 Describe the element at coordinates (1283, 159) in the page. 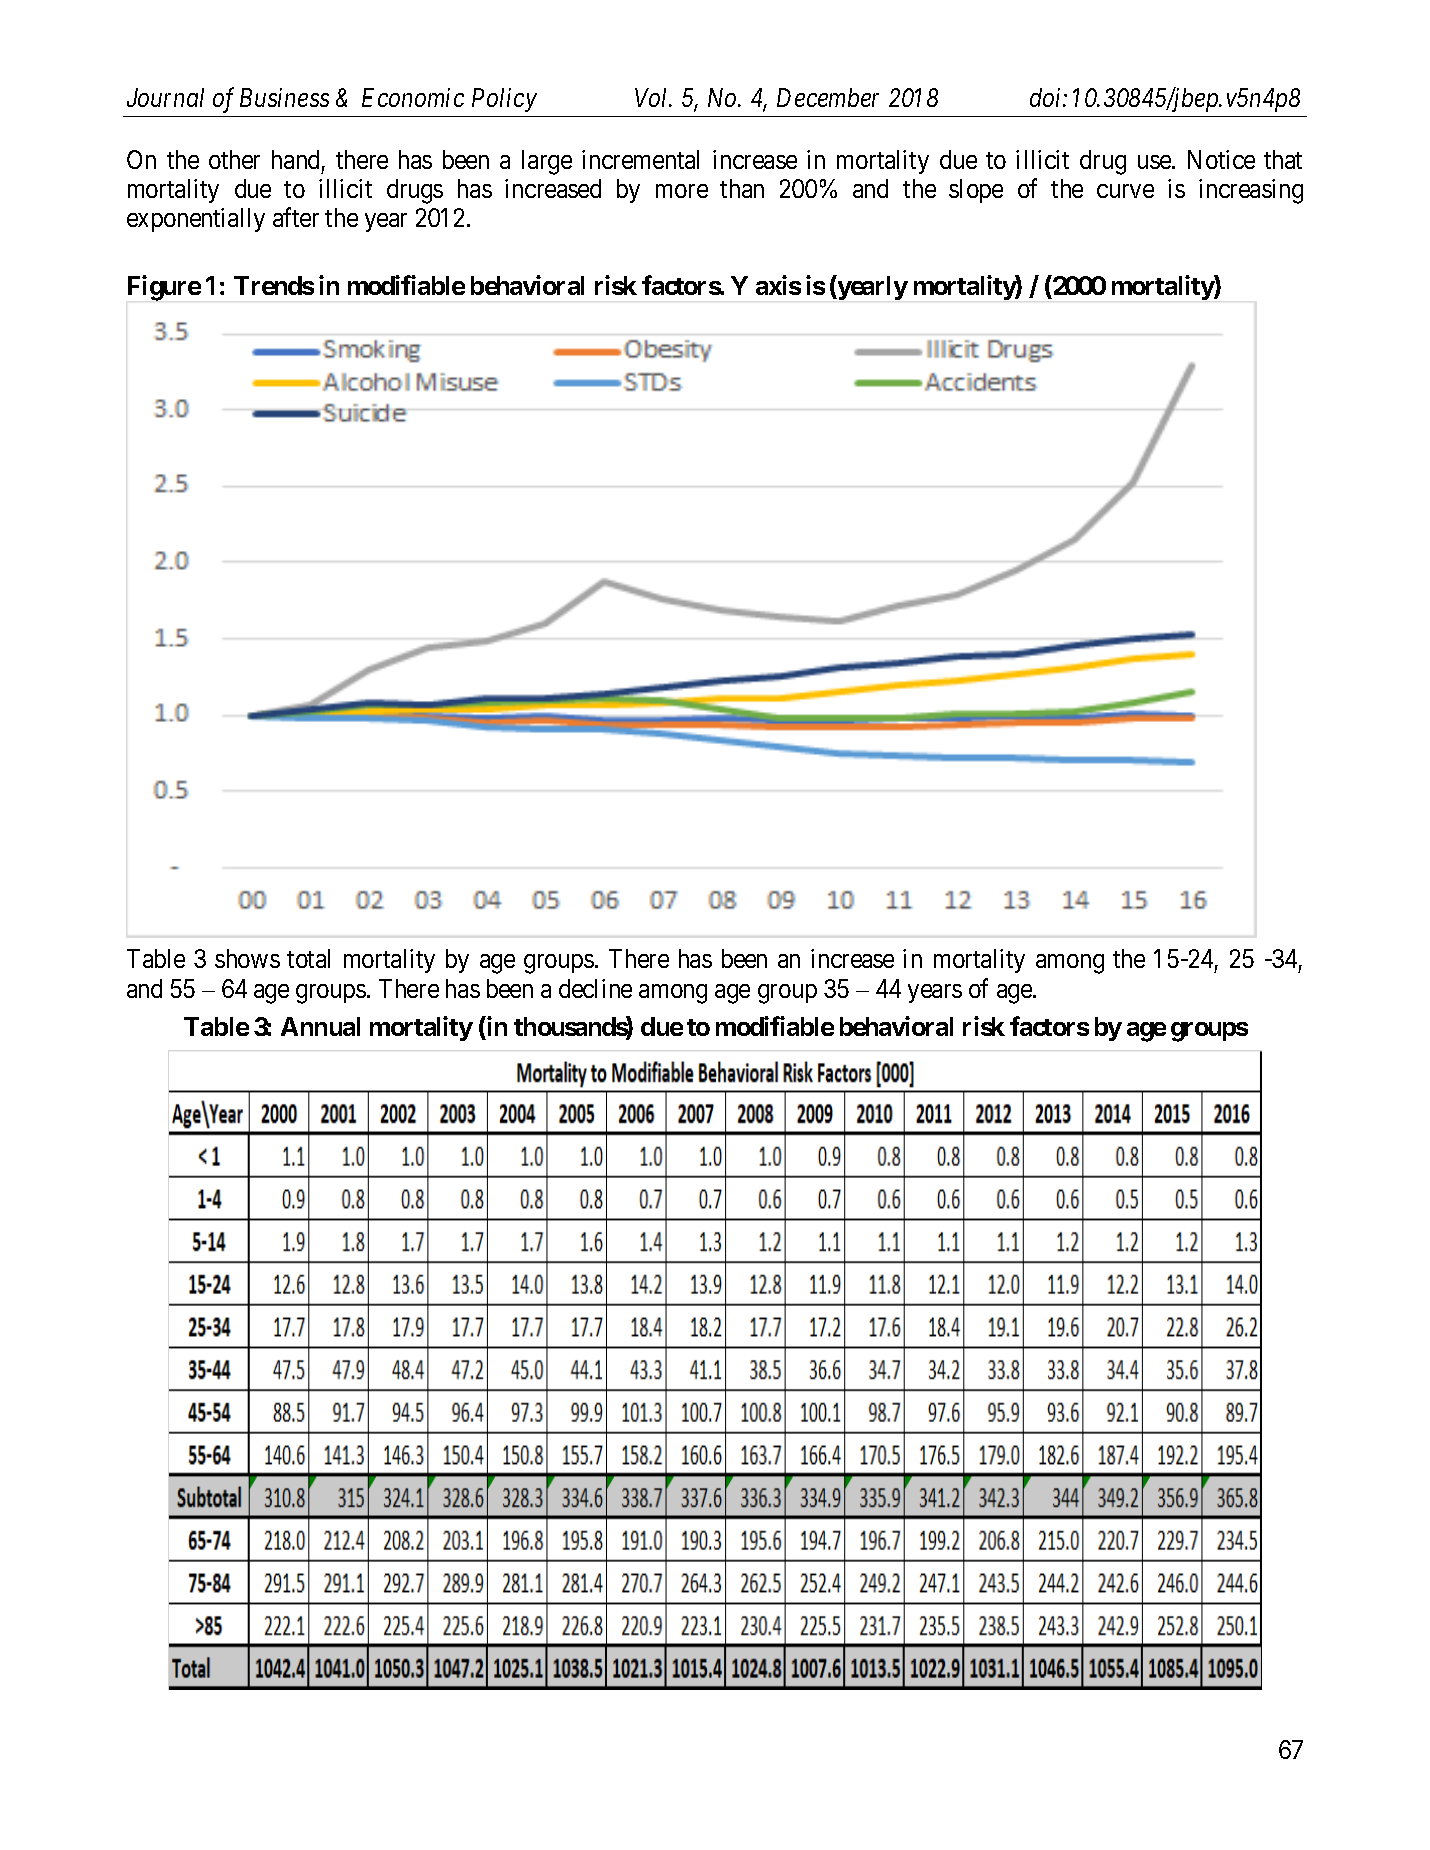

I see `that` at that location.
